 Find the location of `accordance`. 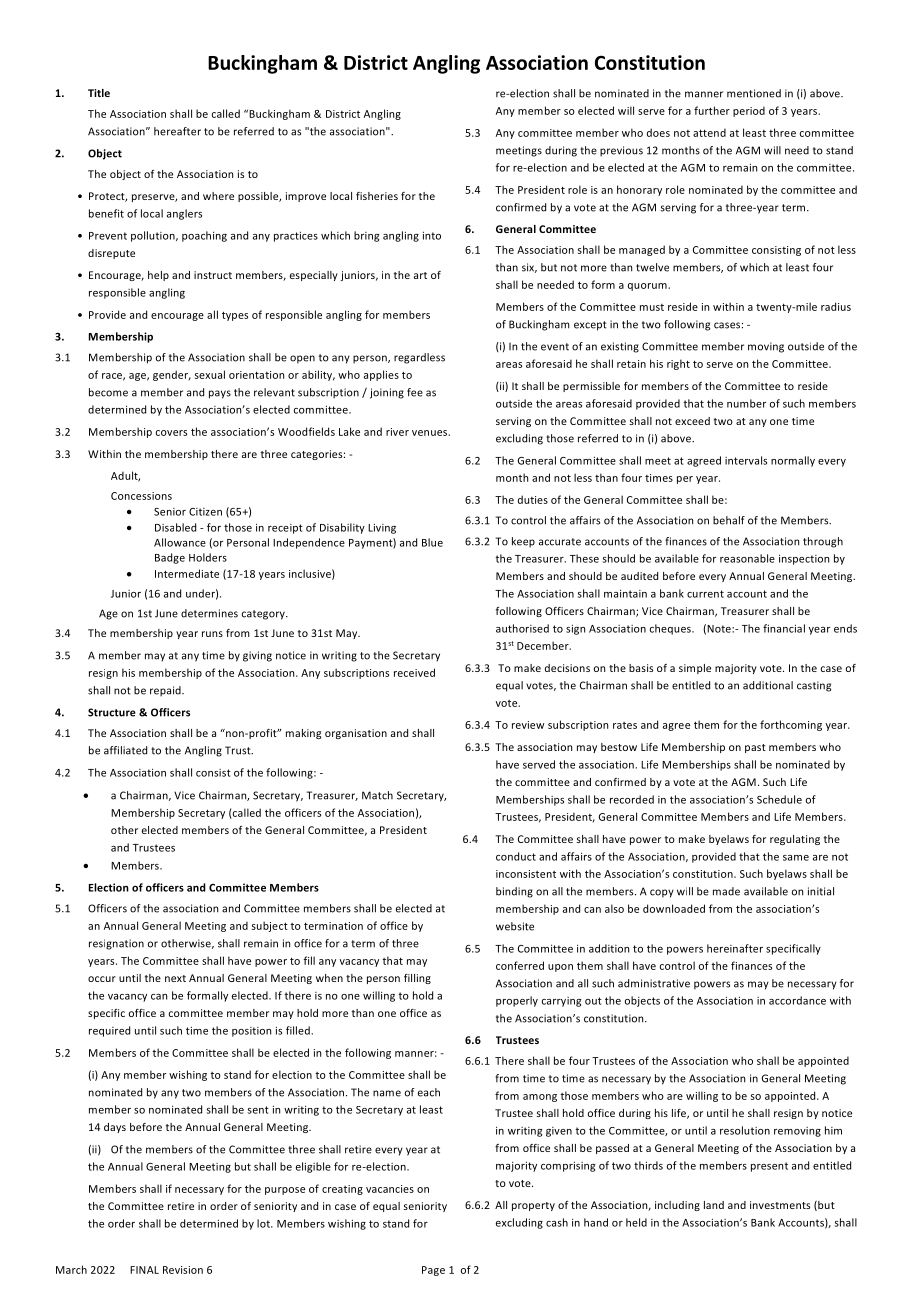

accordance is located at coordinates (797, 1000).
